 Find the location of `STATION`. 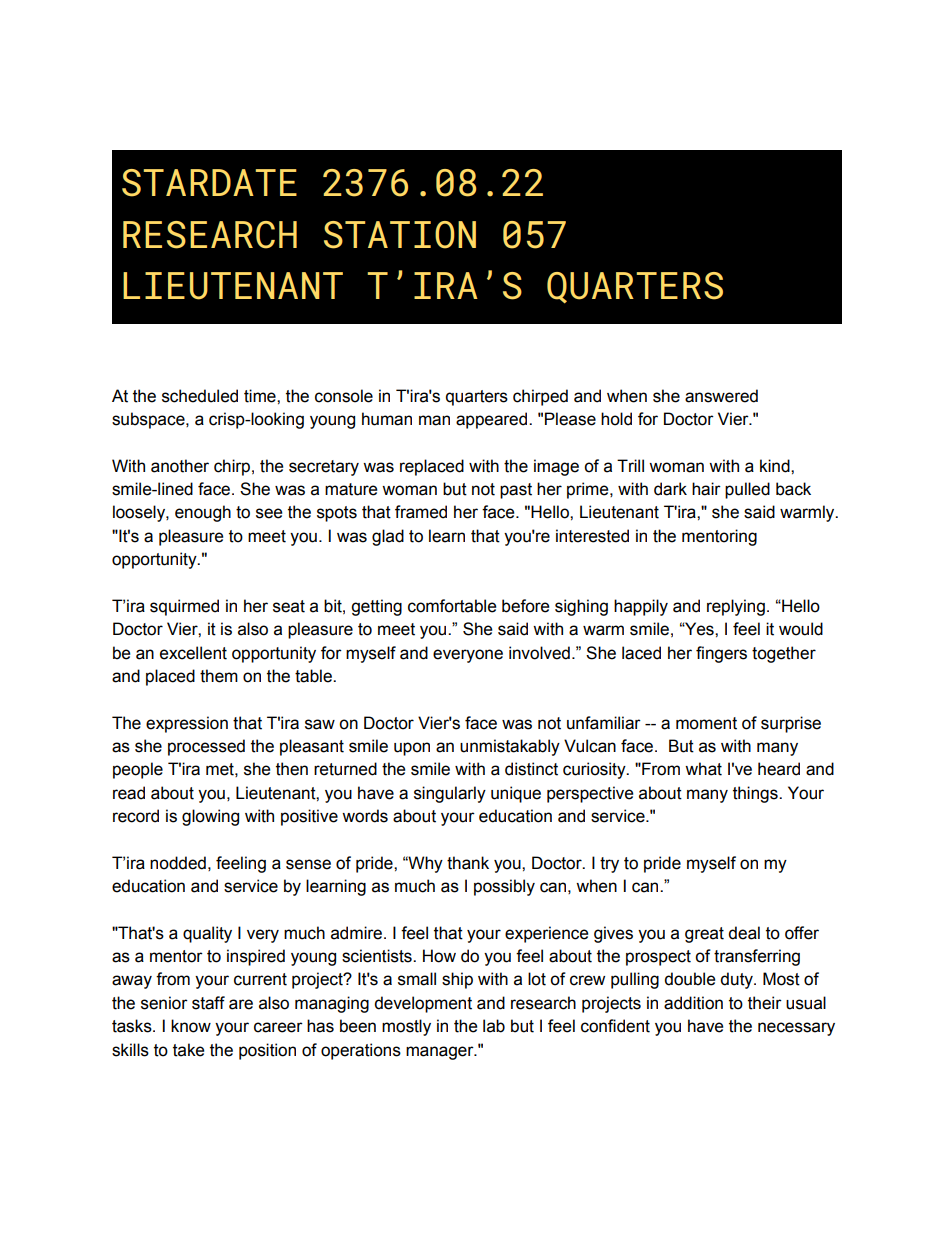

STATION is located at coordinates (400, 235).
